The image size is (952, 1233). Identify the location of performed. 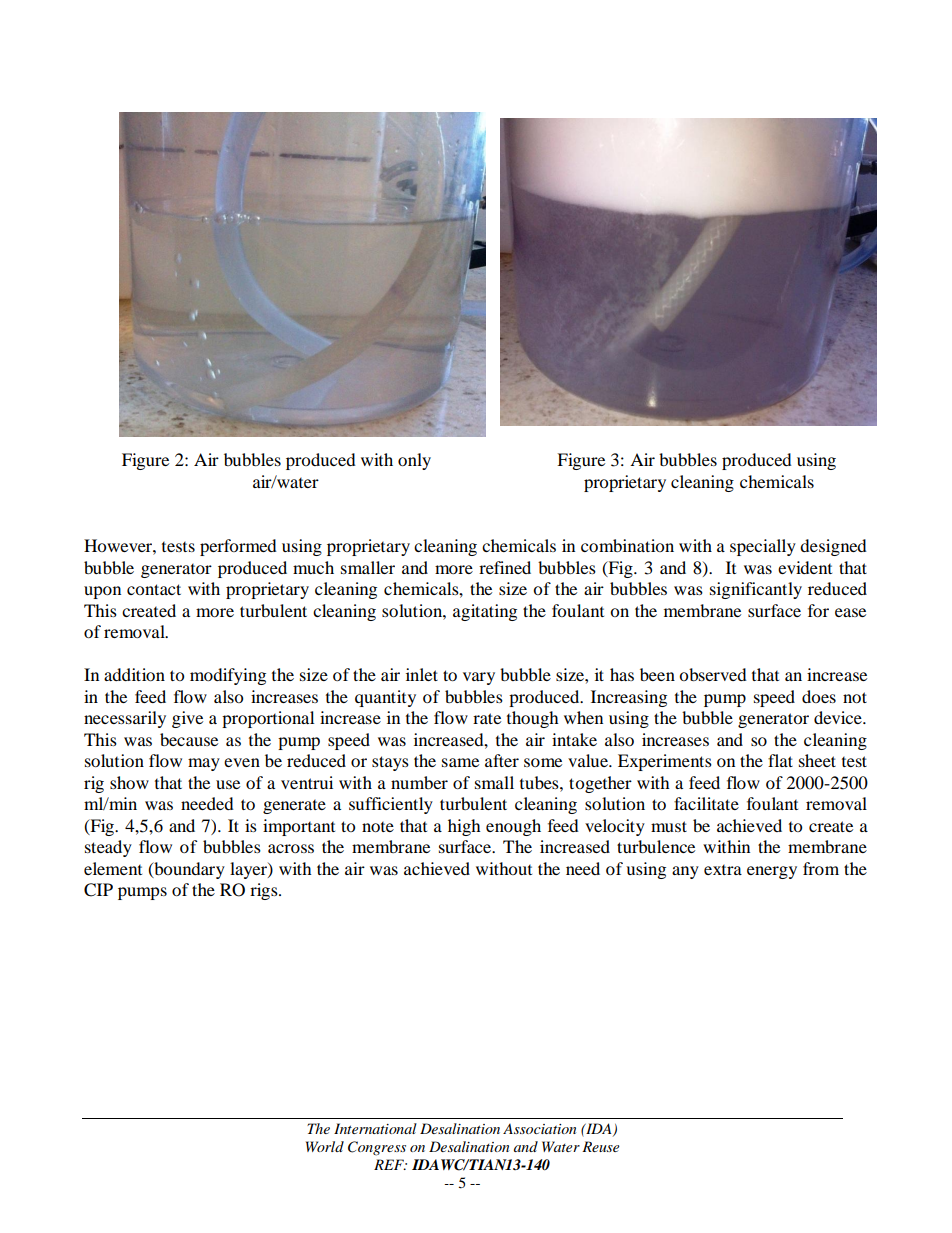
(238, 547).
